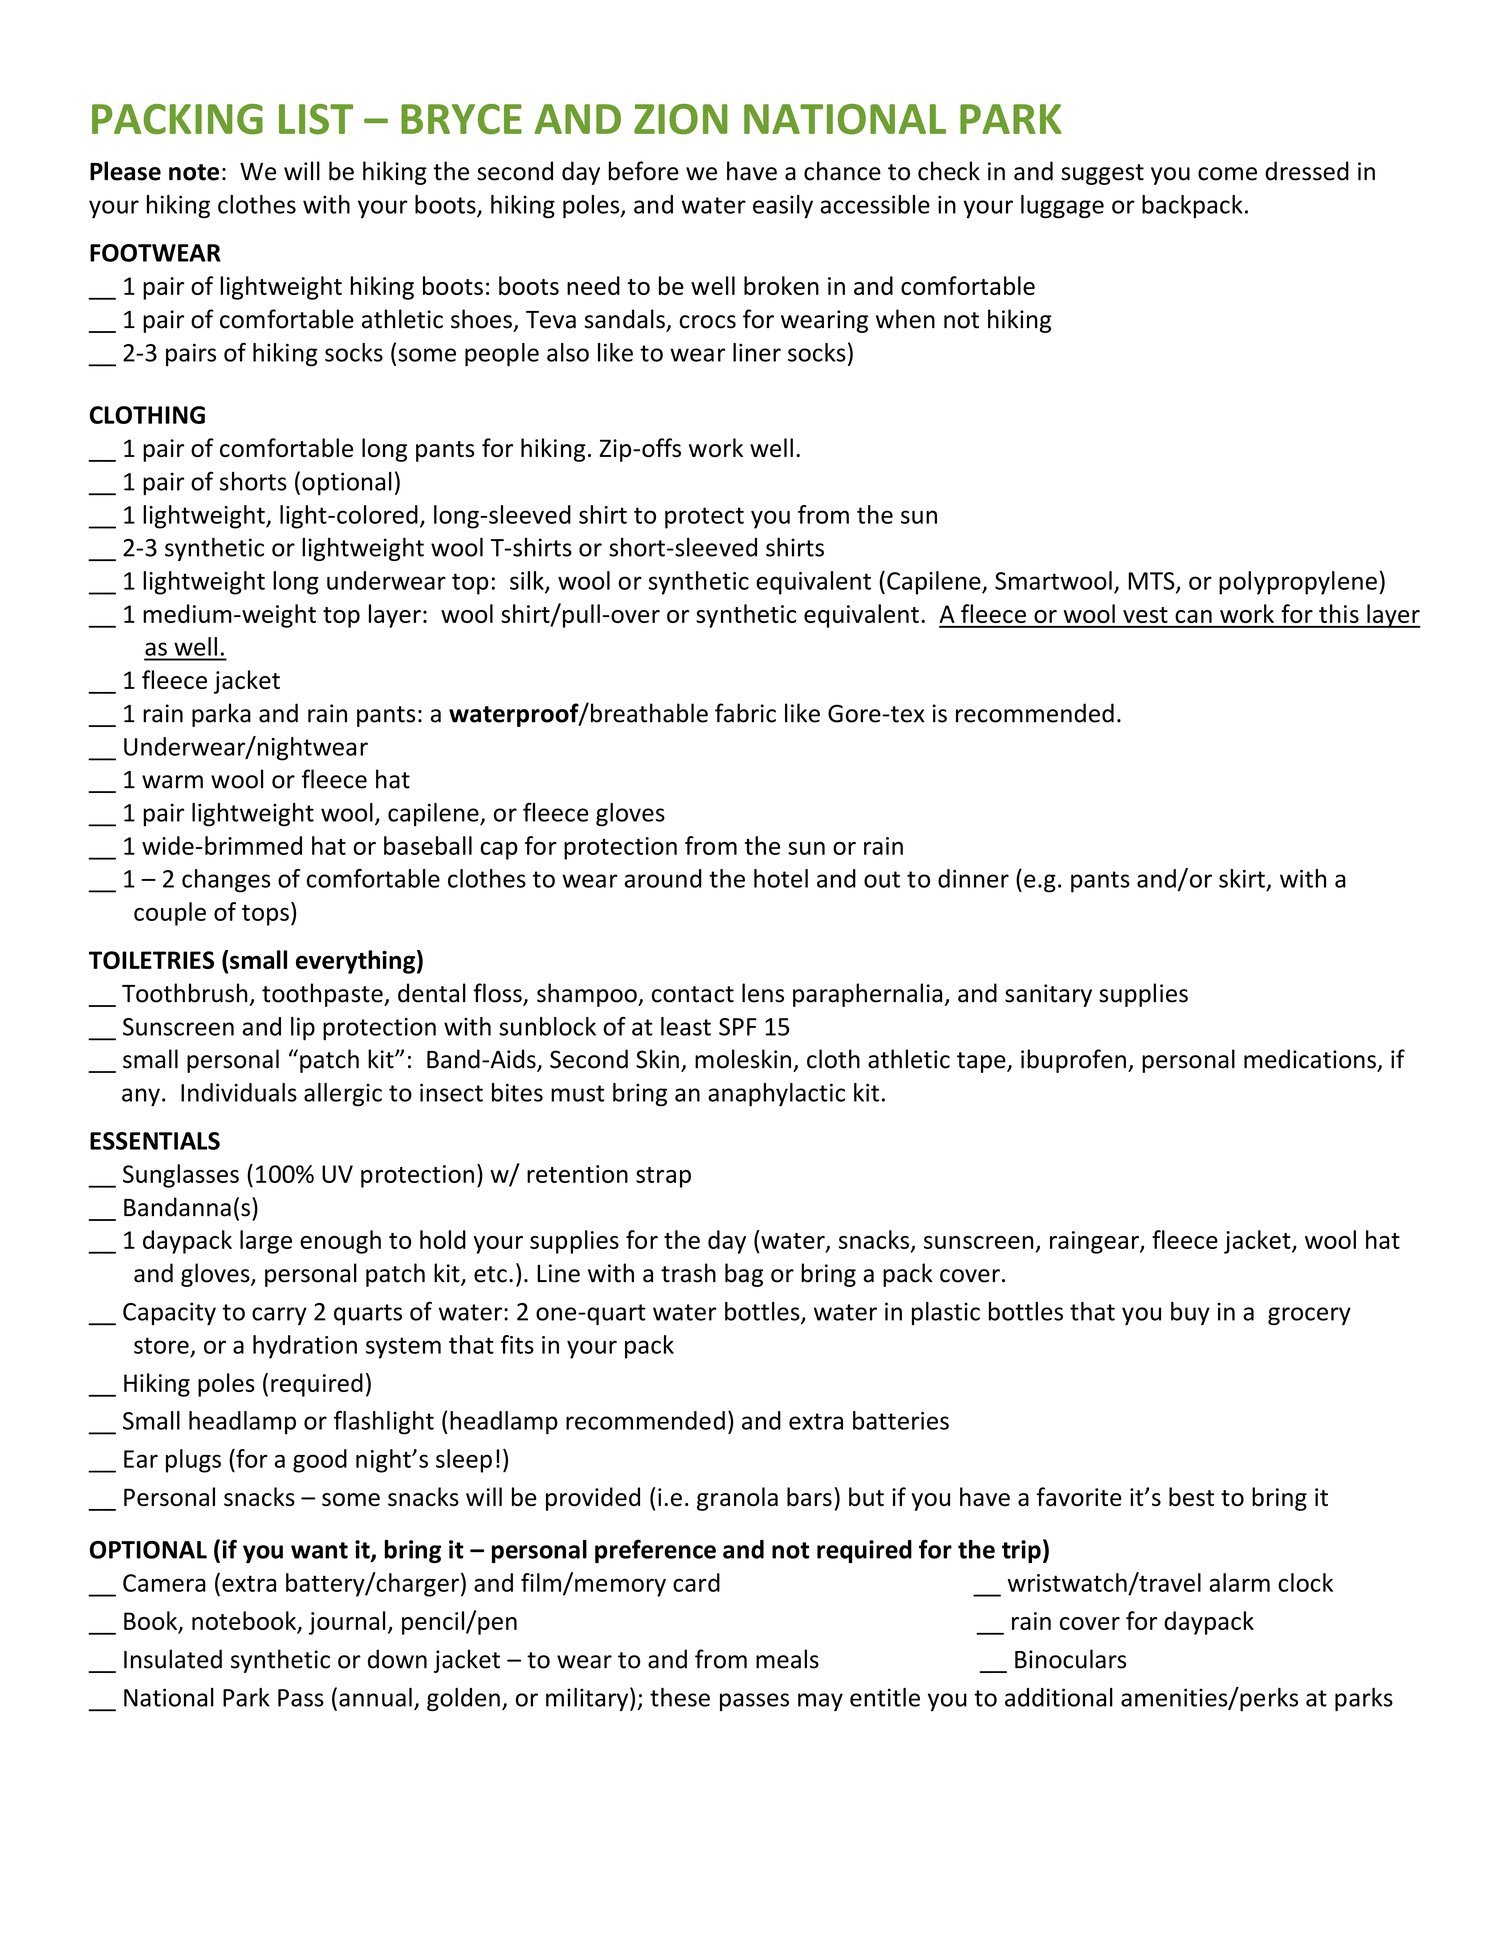 Image resolution: width=1509 pixels, height=1953 pixels. Describe the element at coordinates (265, 915) in the page. I see `tops` at that location.
